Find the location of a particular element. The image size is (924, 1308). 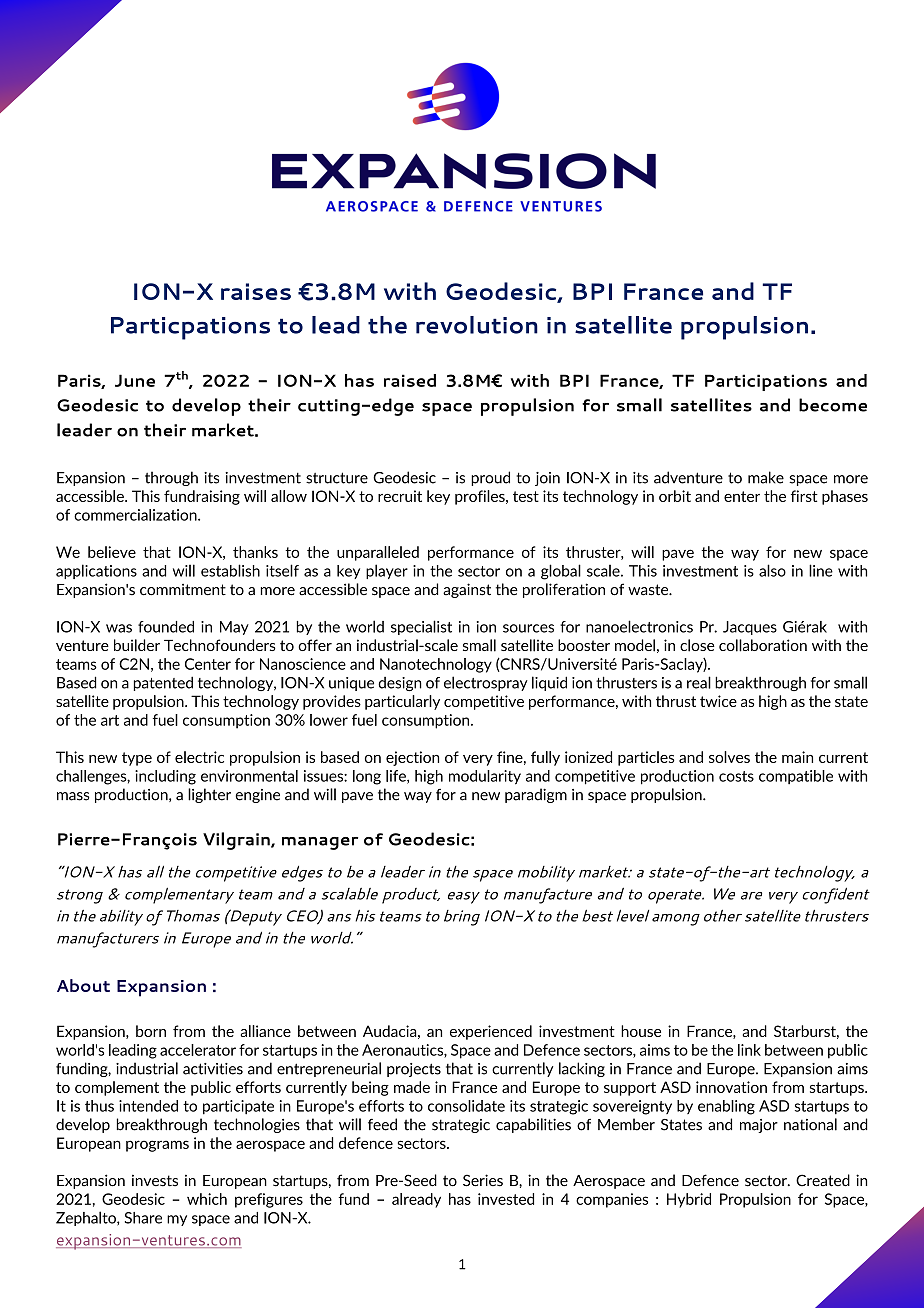

invests is located at coordinates (155, 1180).
